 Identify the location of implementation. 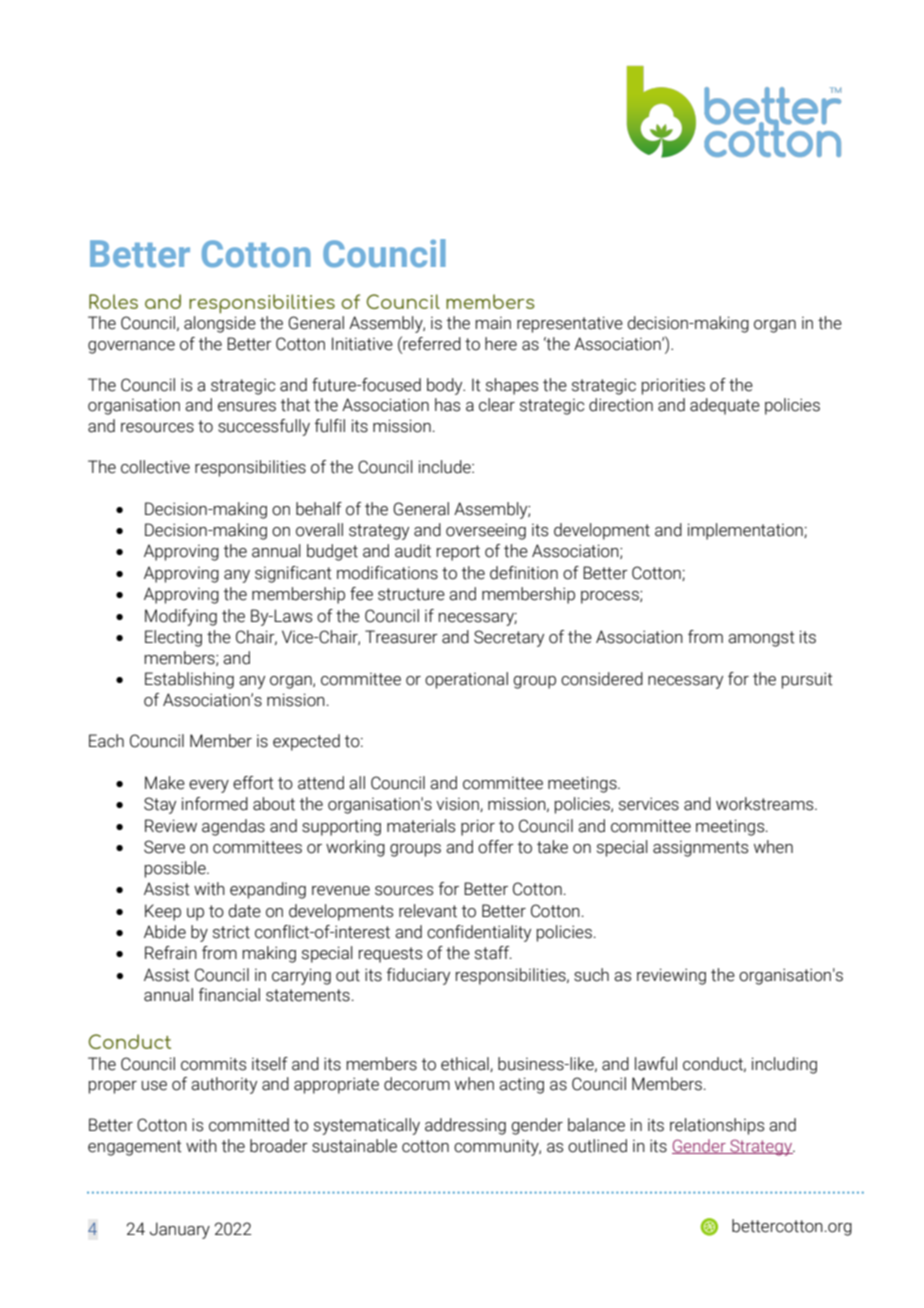
(746, 531).
